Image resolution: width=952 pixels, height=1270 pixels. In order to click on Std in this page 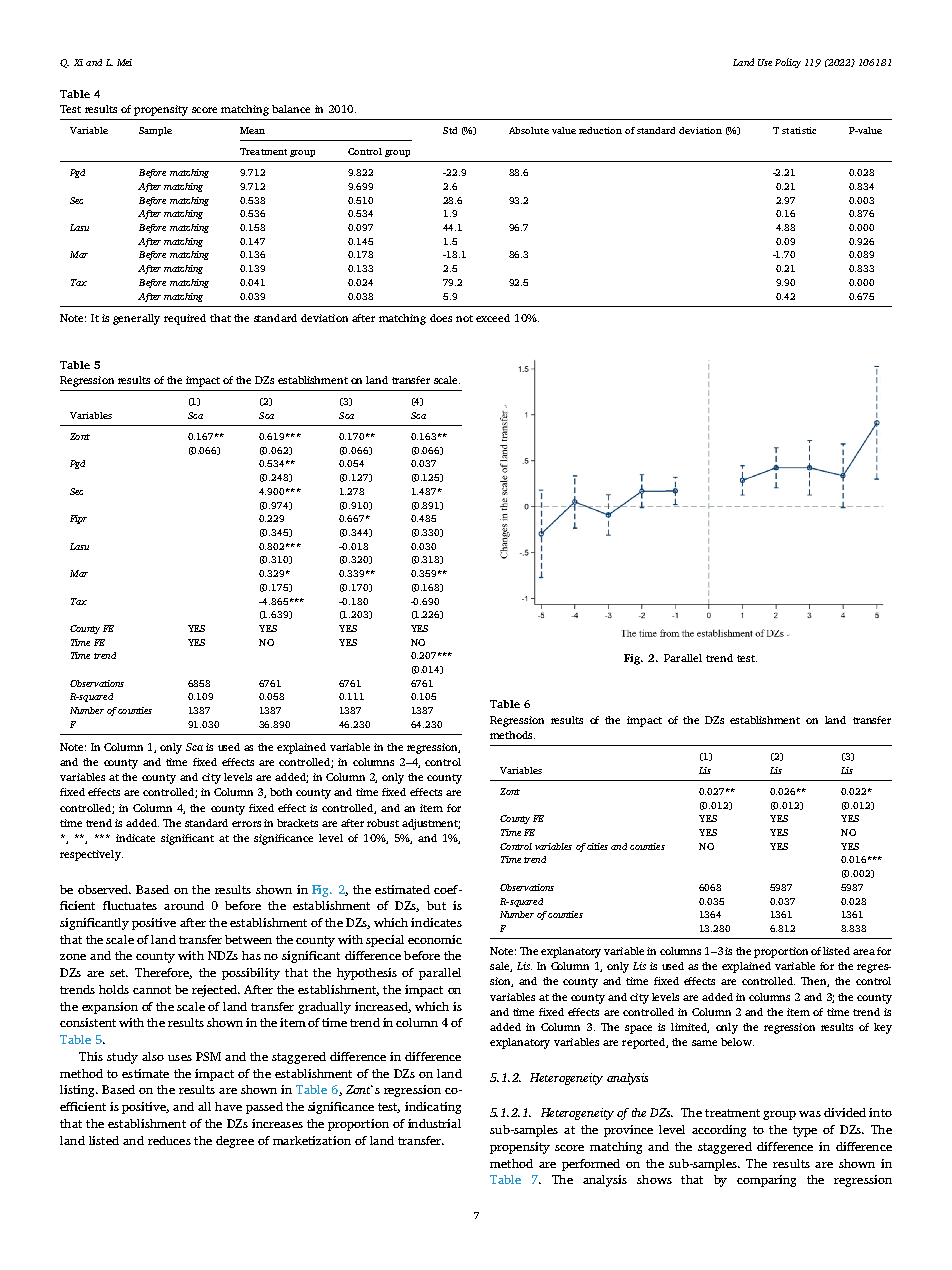, I will do `click(450, 130)`.
